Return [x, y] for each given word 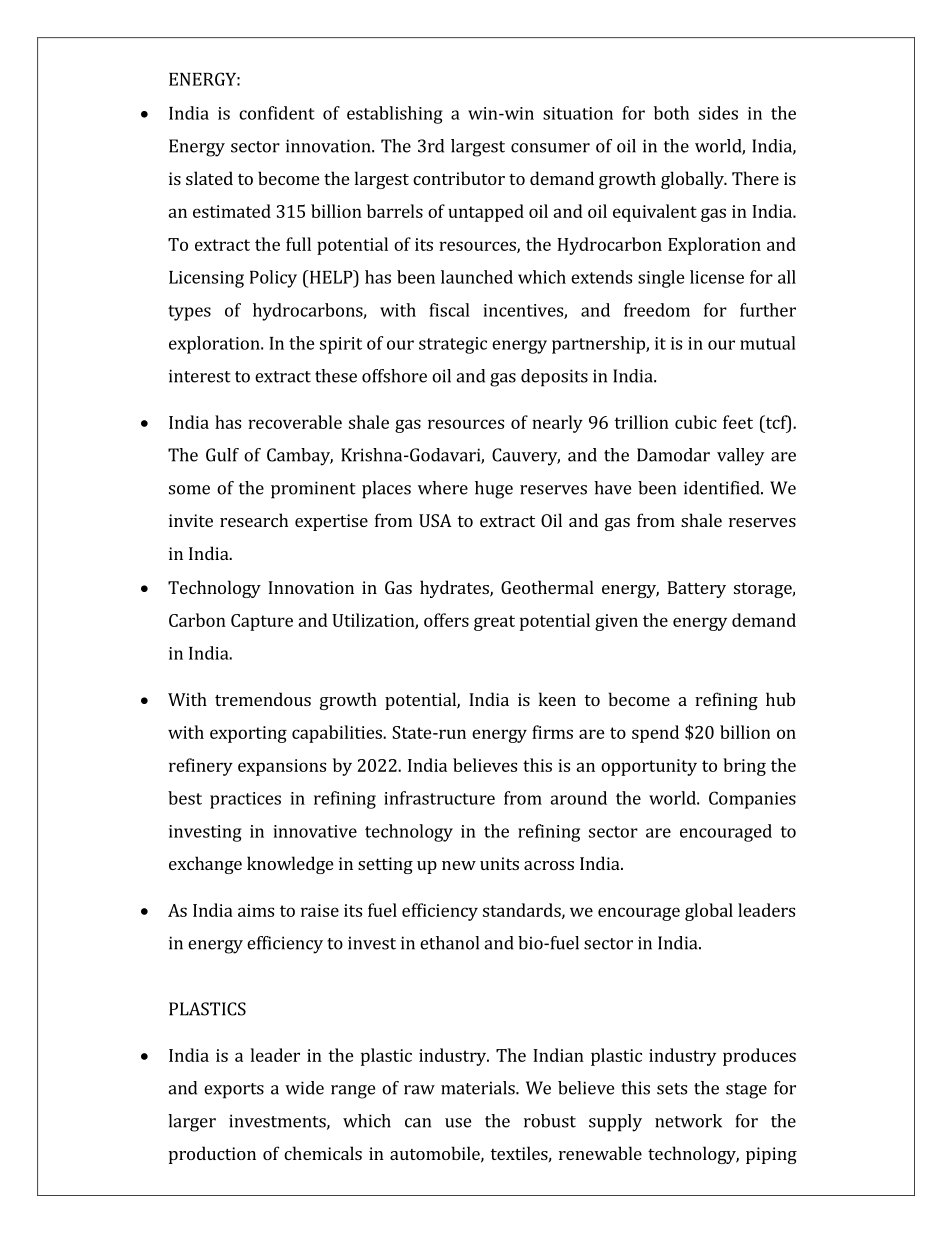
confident [277, 113]
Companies [752, 800]
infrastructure [439, 798]
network [688, 1121]
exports [234, 1091]
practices [245, 800]
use [458, 1123]
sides [718, 113]
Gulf [222, 455]
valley [740, 457]
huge [494, 490]
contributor [459, 178]
